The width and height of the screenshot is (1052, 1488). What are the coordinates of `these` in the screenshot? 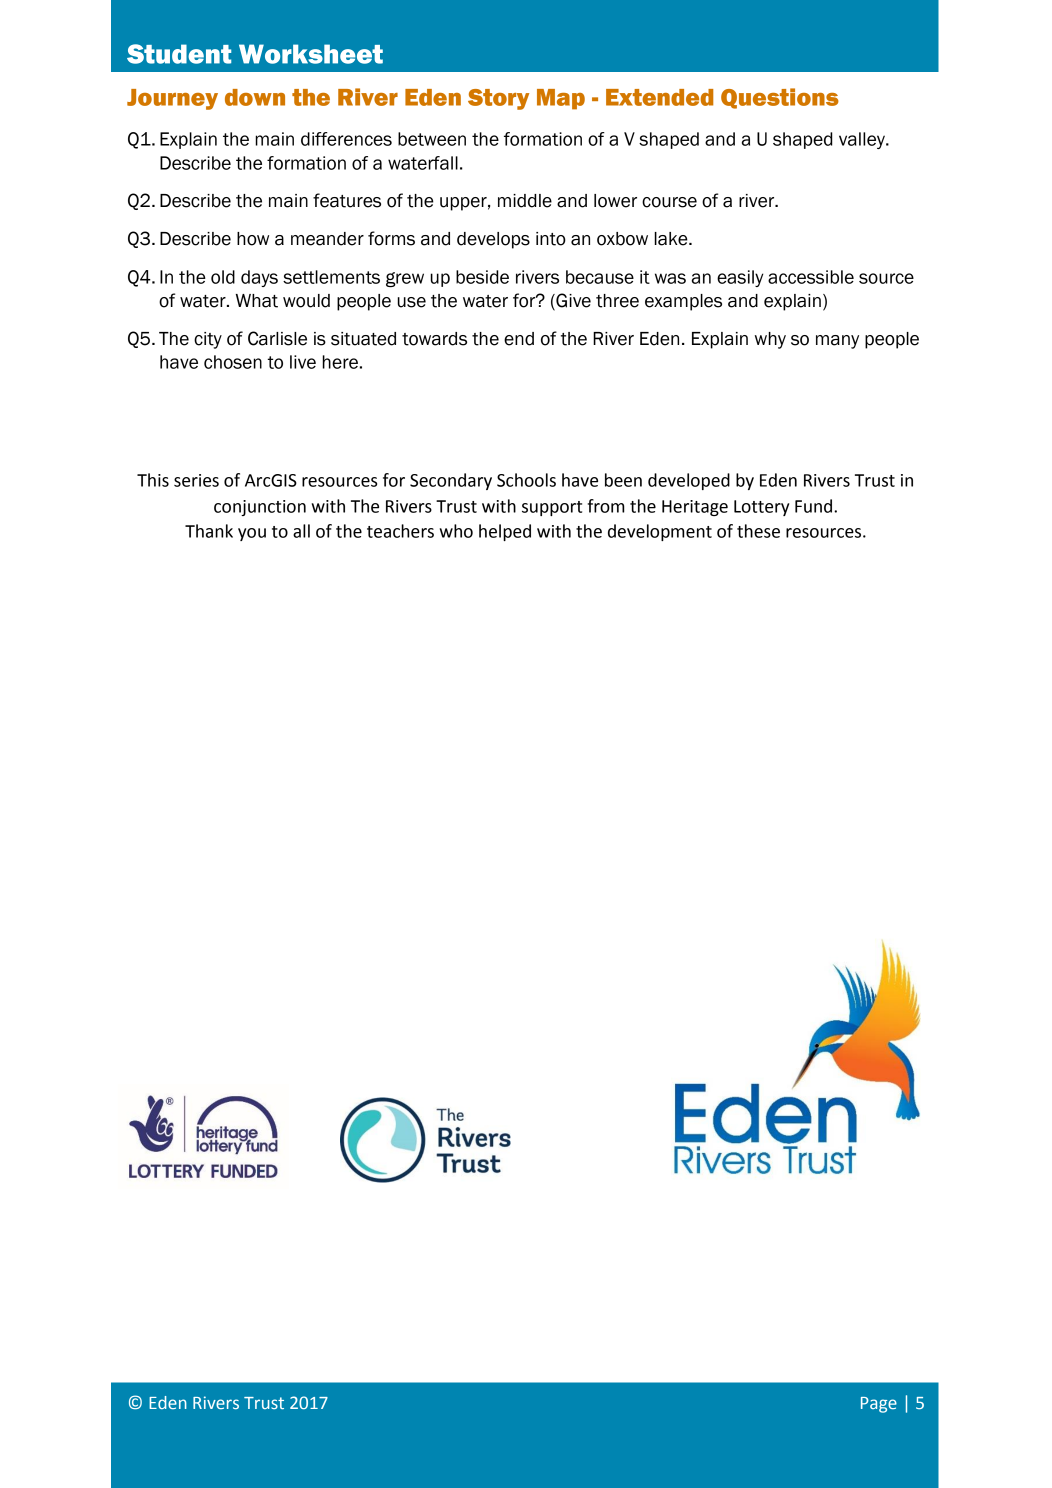 It's located at (758, 531).
